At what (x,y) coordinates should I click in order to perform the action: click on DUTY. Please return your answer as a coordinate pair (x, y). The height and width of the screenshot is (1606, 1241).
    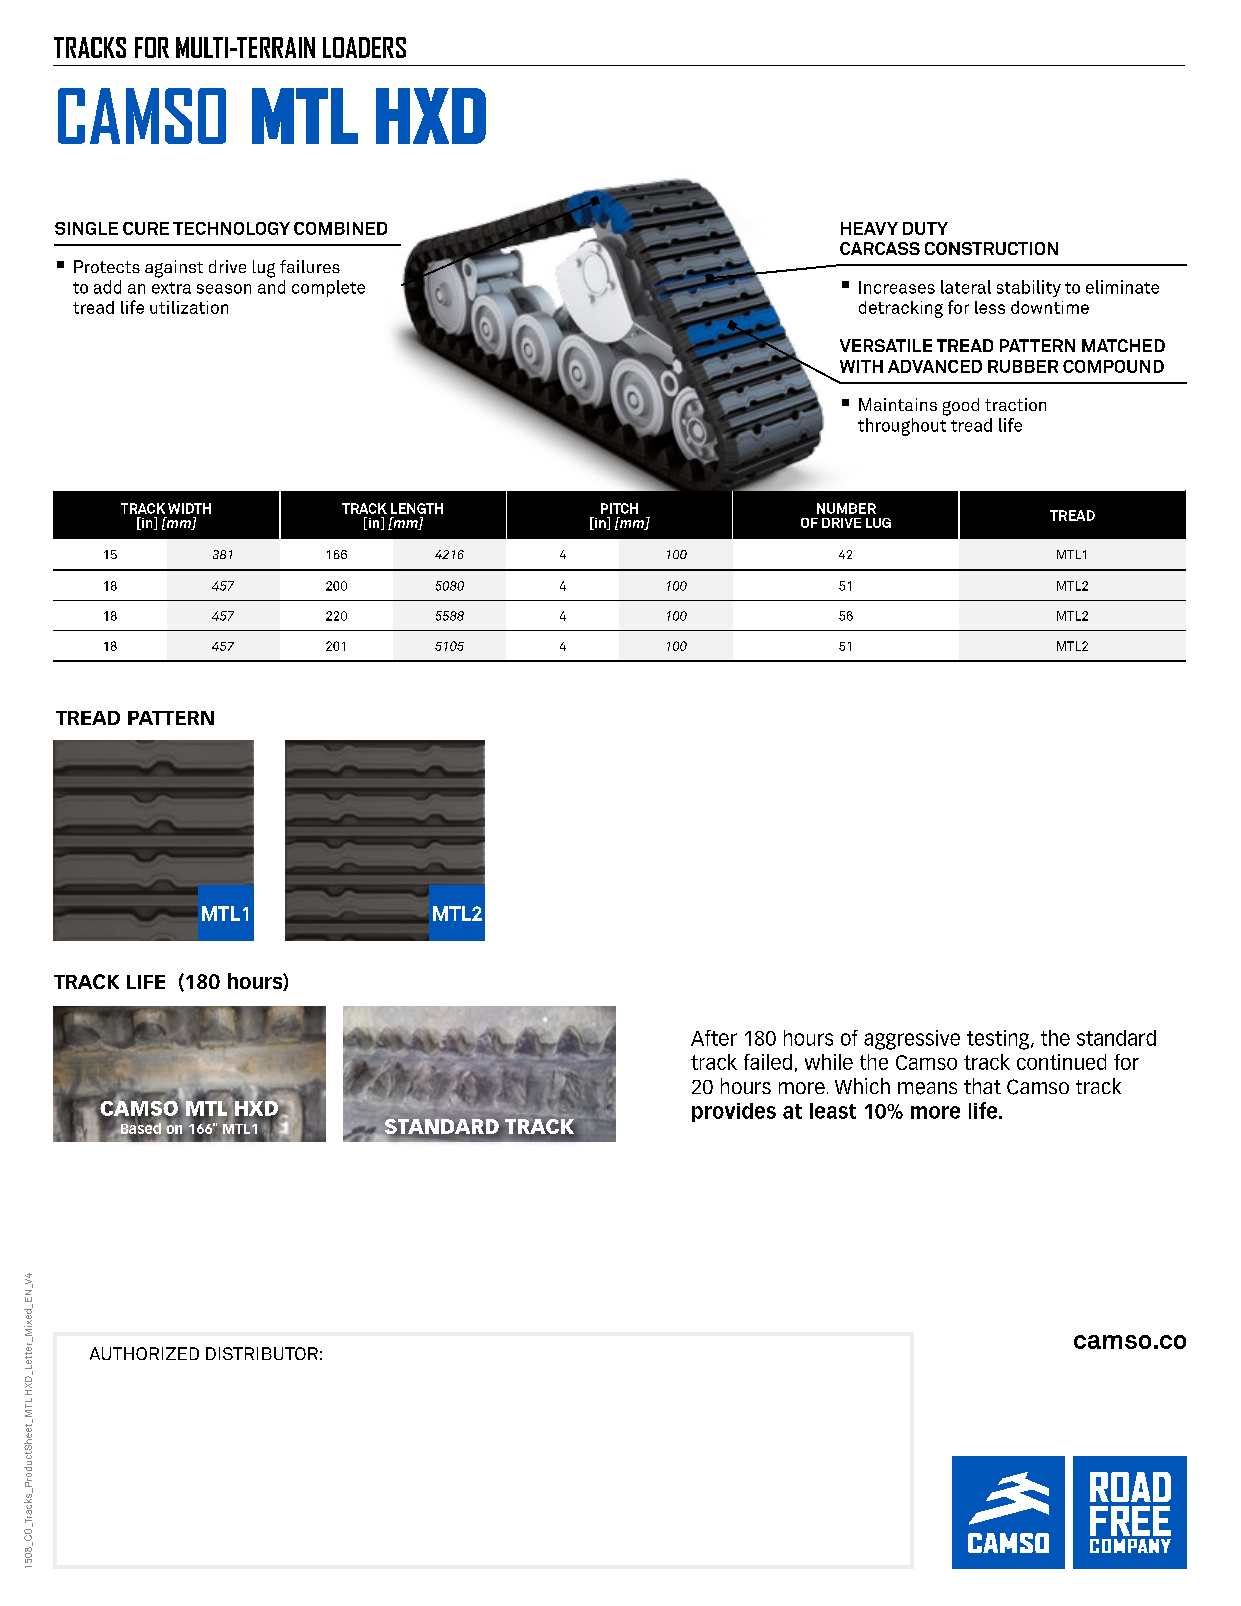
    Looking at the image, I should click on (925, 228).
